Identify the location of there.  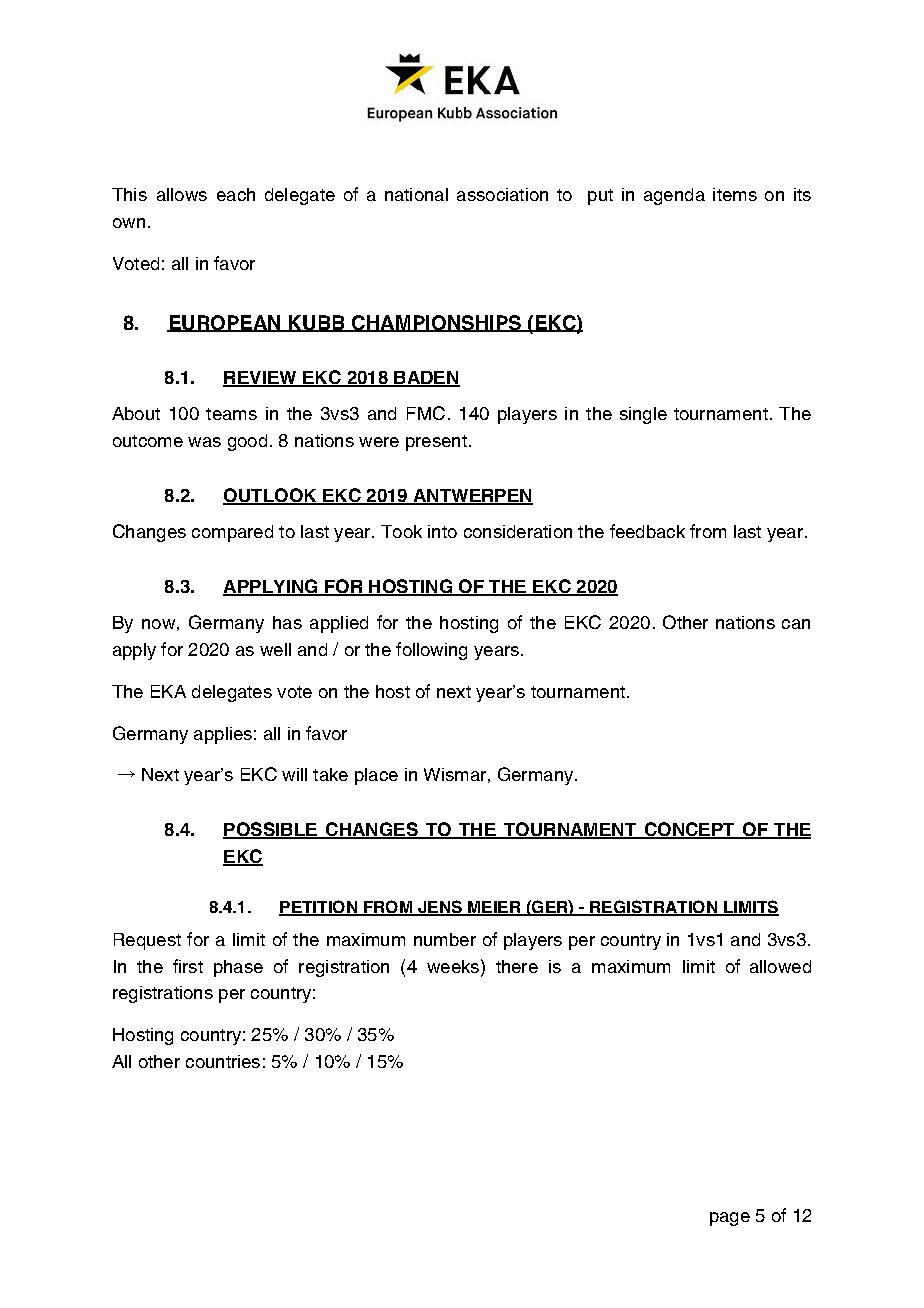
(517, 966).
